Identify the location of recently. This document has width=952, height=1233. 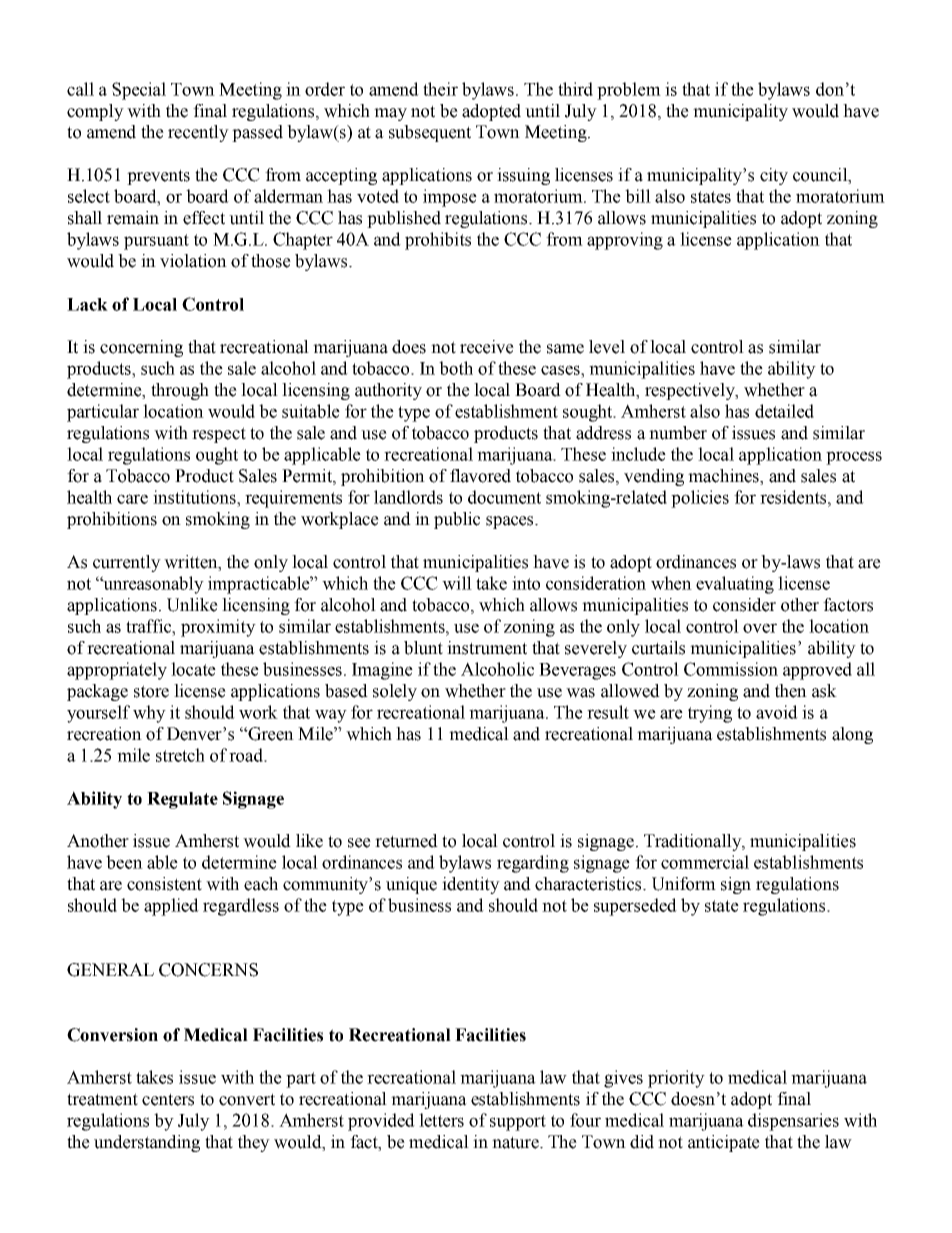
(198, 133).
